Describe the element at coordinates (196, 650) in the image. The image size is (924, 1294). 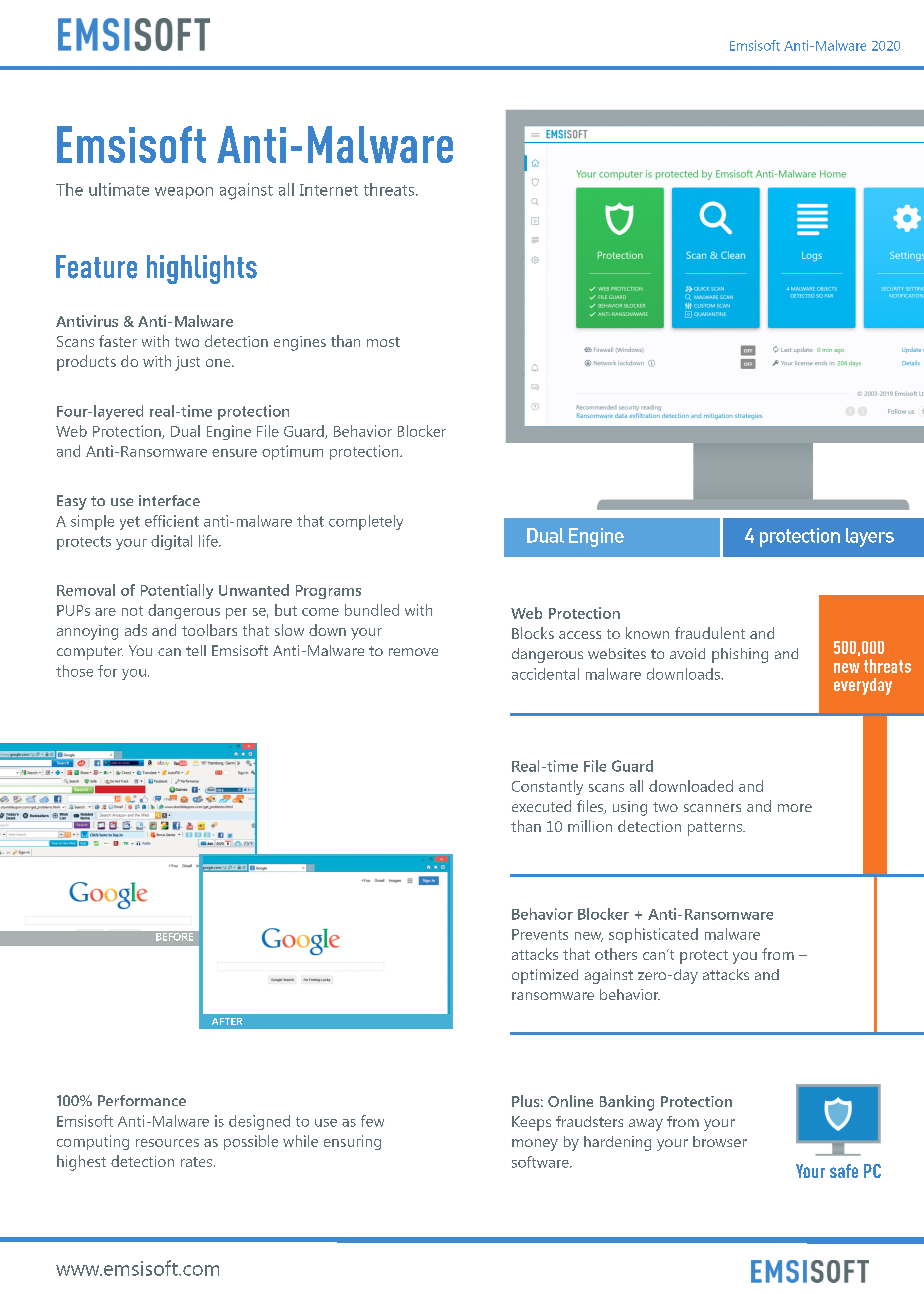
I see `tell` at that location.
